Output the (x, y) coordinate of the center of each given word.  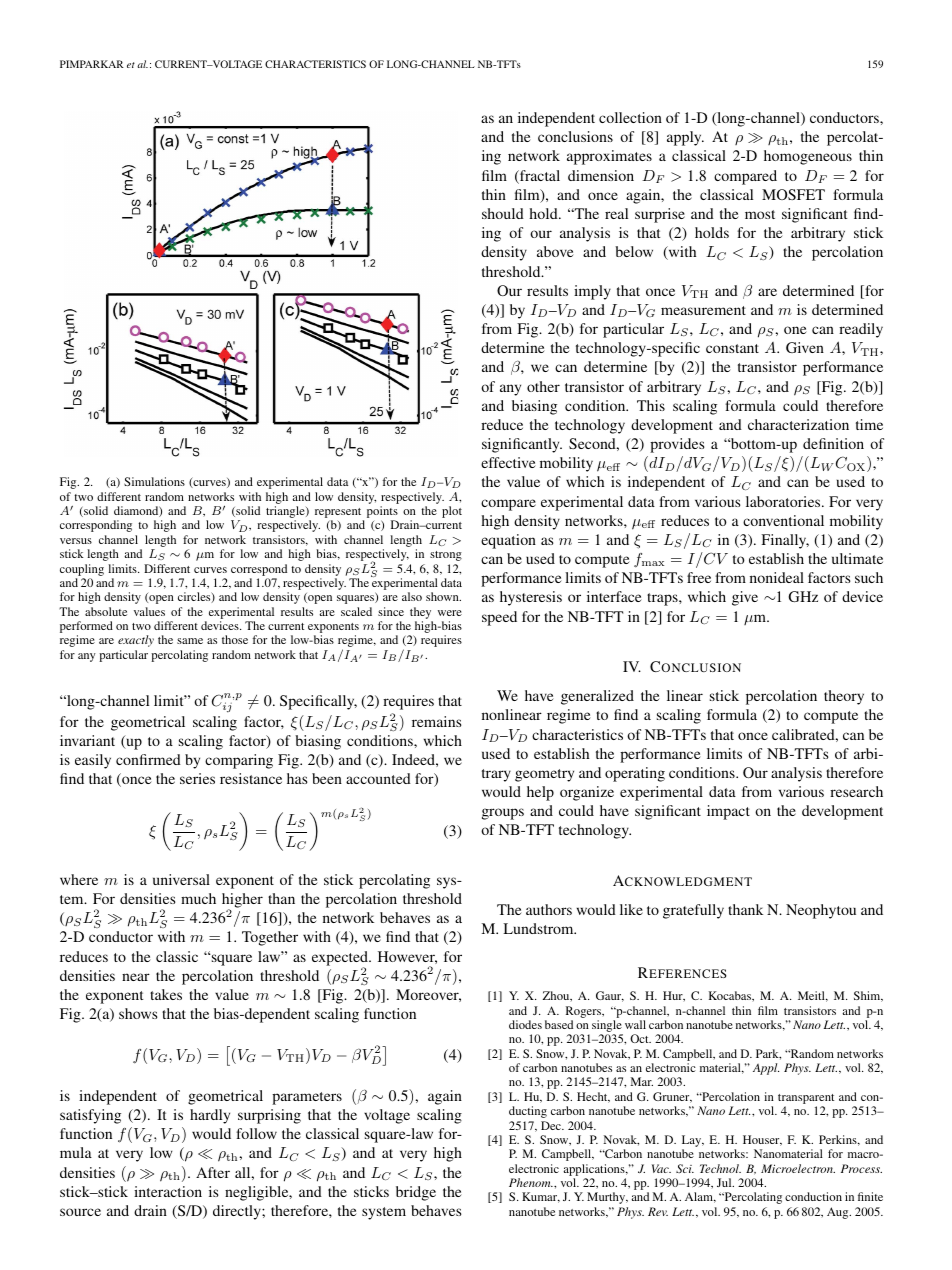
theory (844, 697)
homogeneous (808, 157)
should (503, 213)
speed (499, 618)
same (190, 641)
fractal (539, 177)
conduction (813, 1196)
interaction (168, 1191)
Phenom (531, 1182)
